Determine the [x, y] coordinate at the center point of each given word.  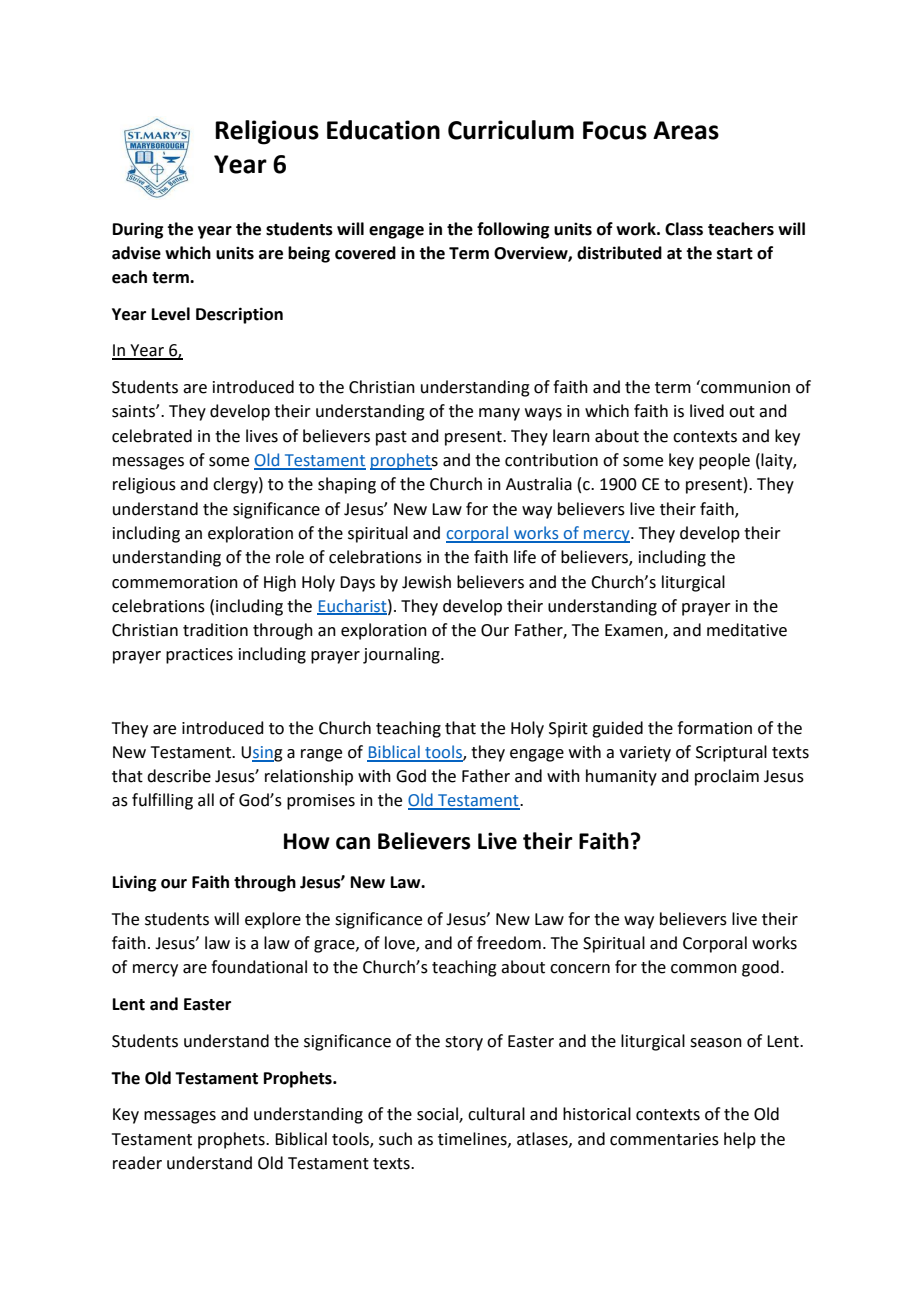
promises [321, 802]
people [724, 461]
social [438, 1115]
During [138, 230]
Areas [686, 130]
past [391, 438]
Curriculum [511, 130]
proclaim [727, 777]
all [206, 800]
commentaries [664, 1139]
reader [137, 1163]
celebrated [152, 436]
